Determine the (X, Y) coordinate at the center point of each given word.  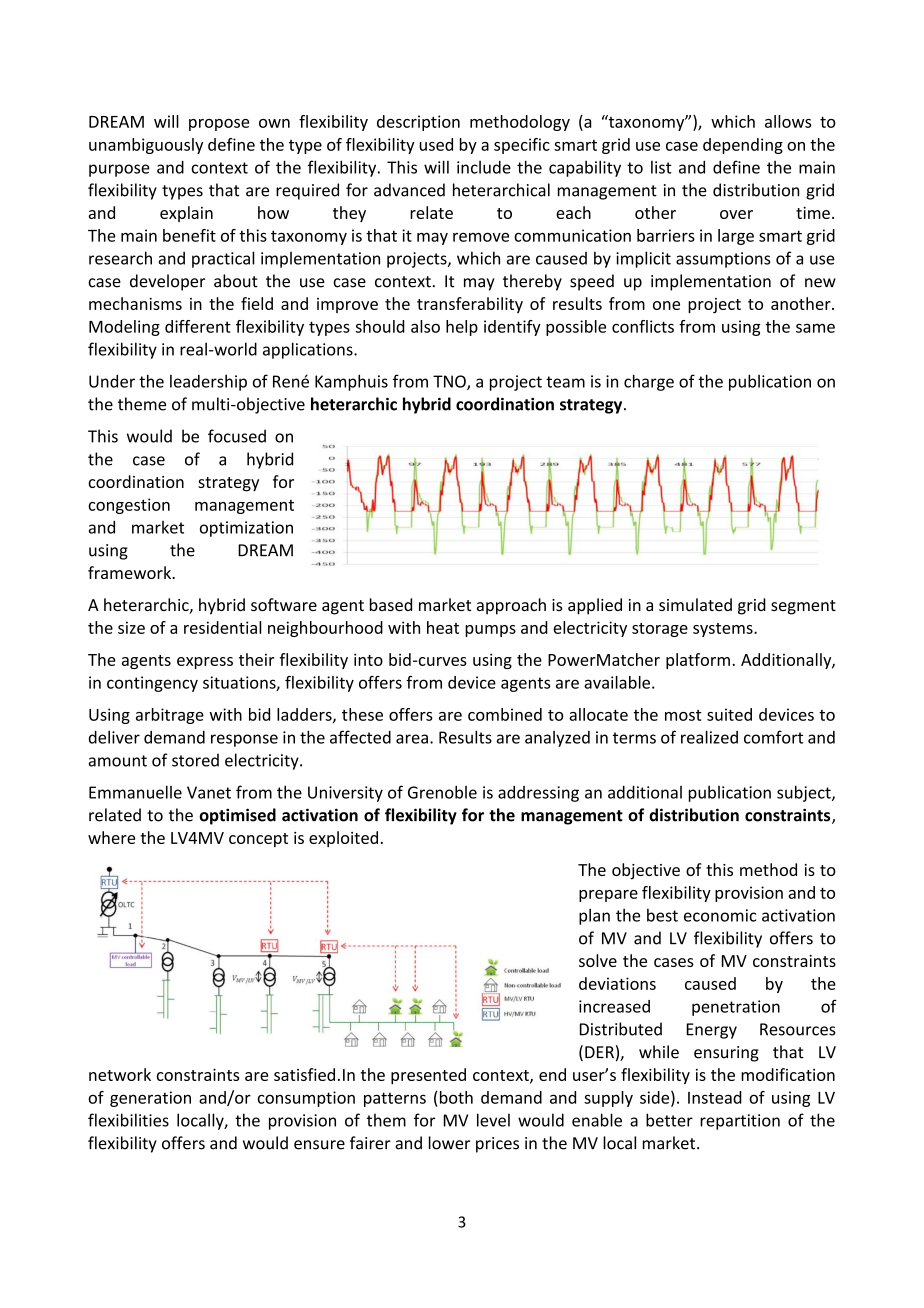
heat (443, 627)
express (205, 663)
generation (150, 1099)
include (484, 167)
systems (724, 630)
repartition (740, 1122)
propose (219, 125)
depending (743, 146)
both (456, 1097)
